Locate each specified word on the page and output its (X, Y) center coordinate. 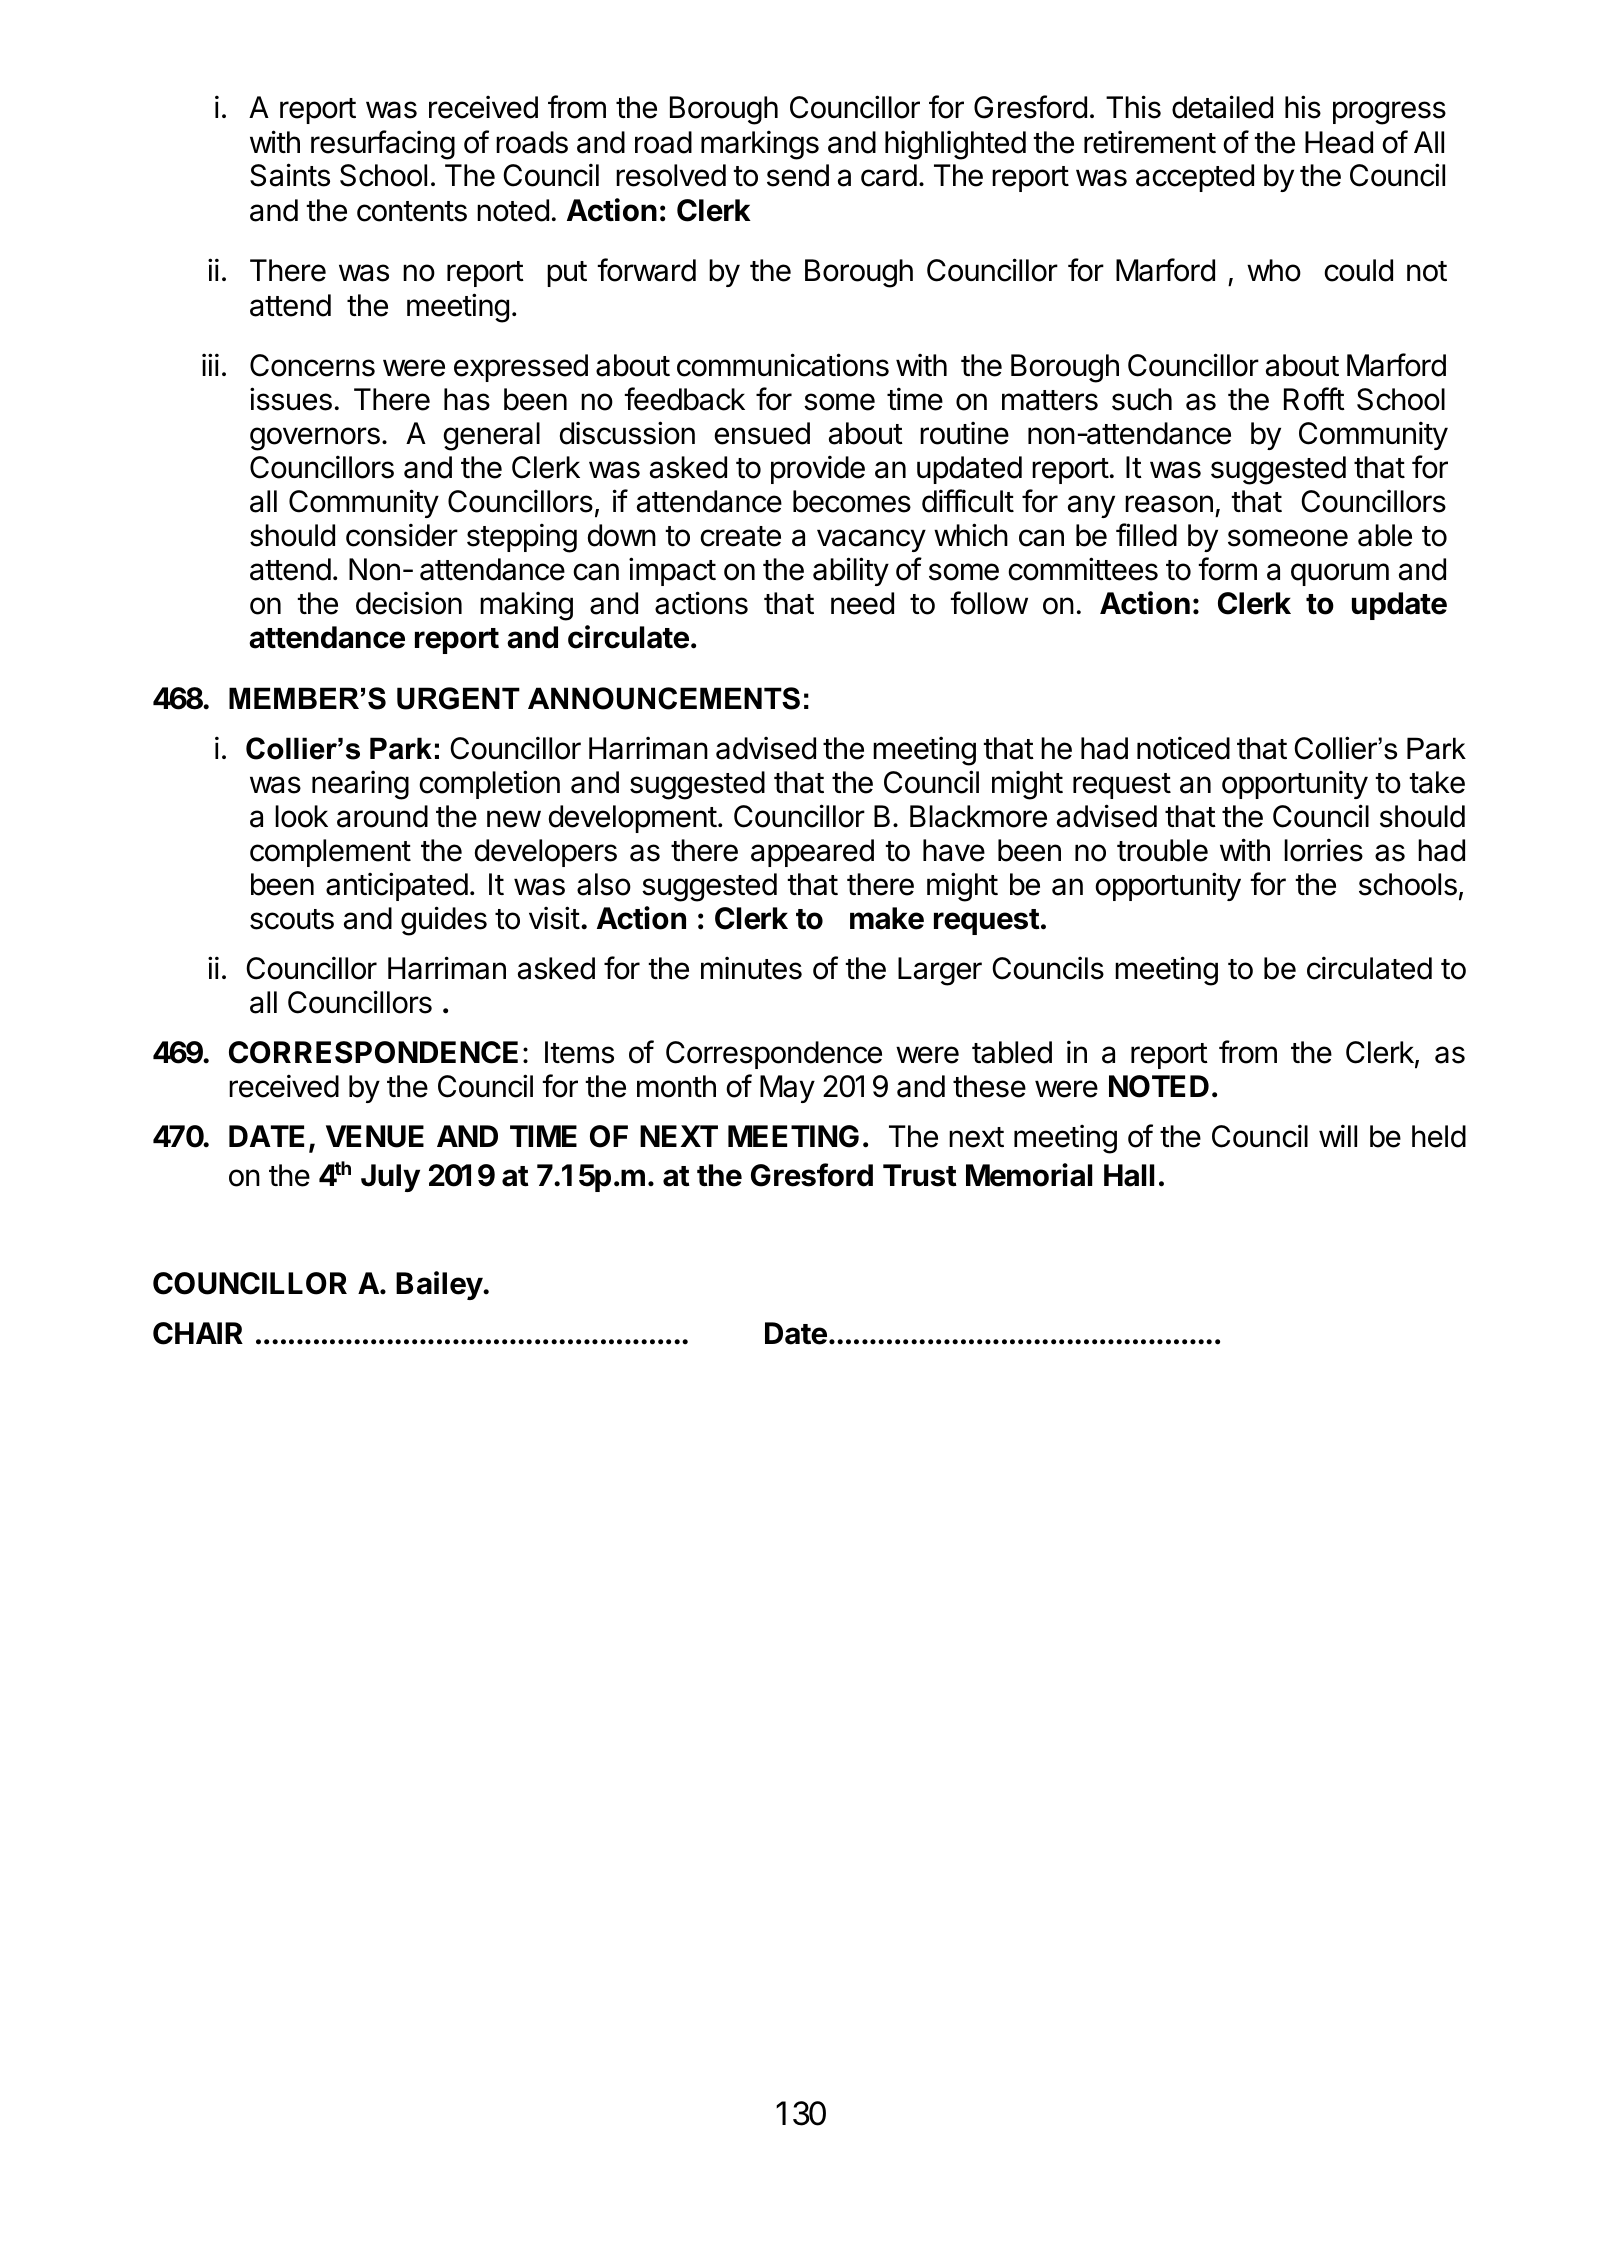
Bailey (440, 1285)
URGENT (458, 698)
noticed (1183, 748)
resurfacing (383, 145)
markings (760, 145)
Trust (920, 1175)
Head (1339, 142)
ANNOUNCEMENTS (664, 698)
